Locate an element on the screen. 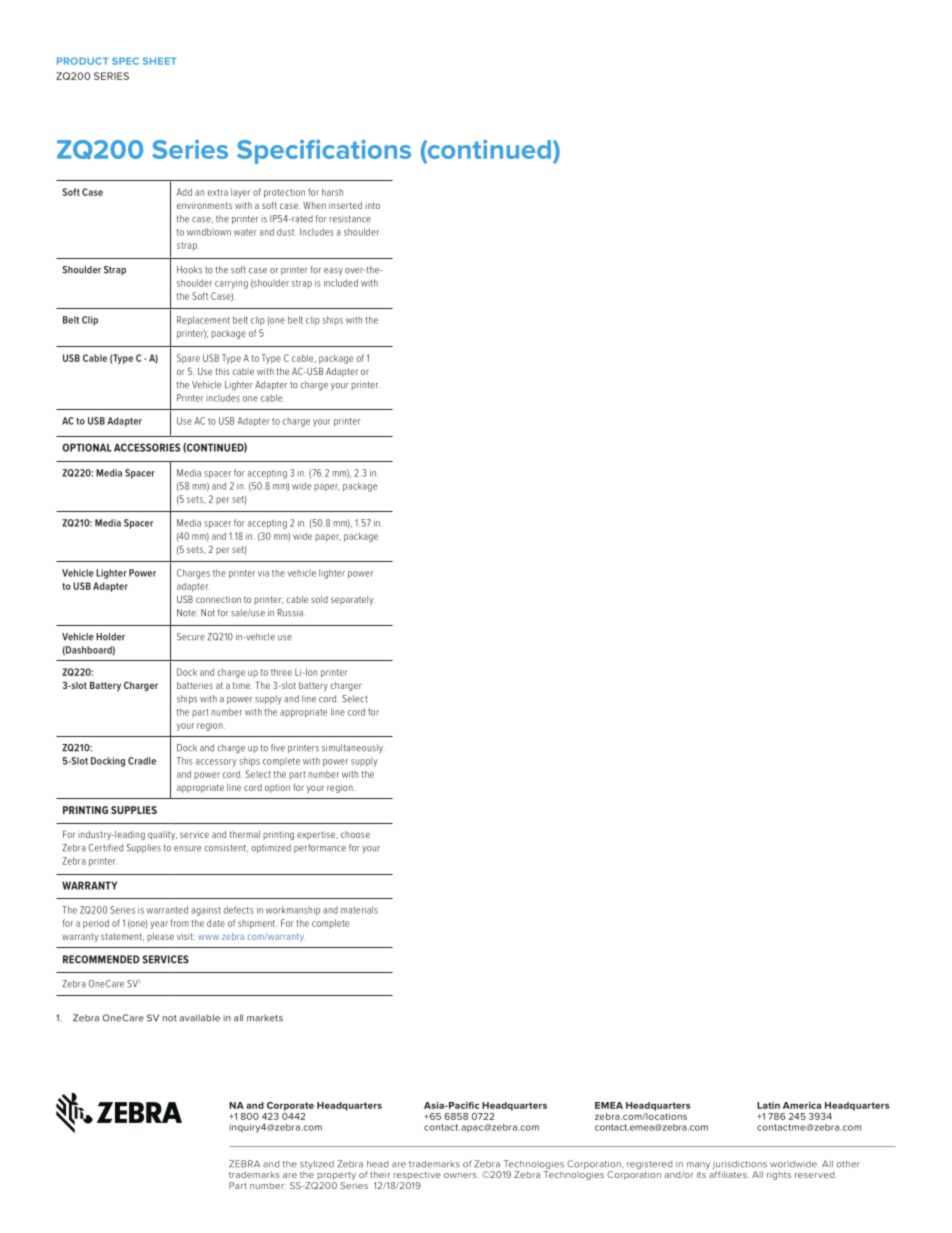 The width and height of the screenshot is (952, 1233). Latin is located at coordinates (768, 1105).
